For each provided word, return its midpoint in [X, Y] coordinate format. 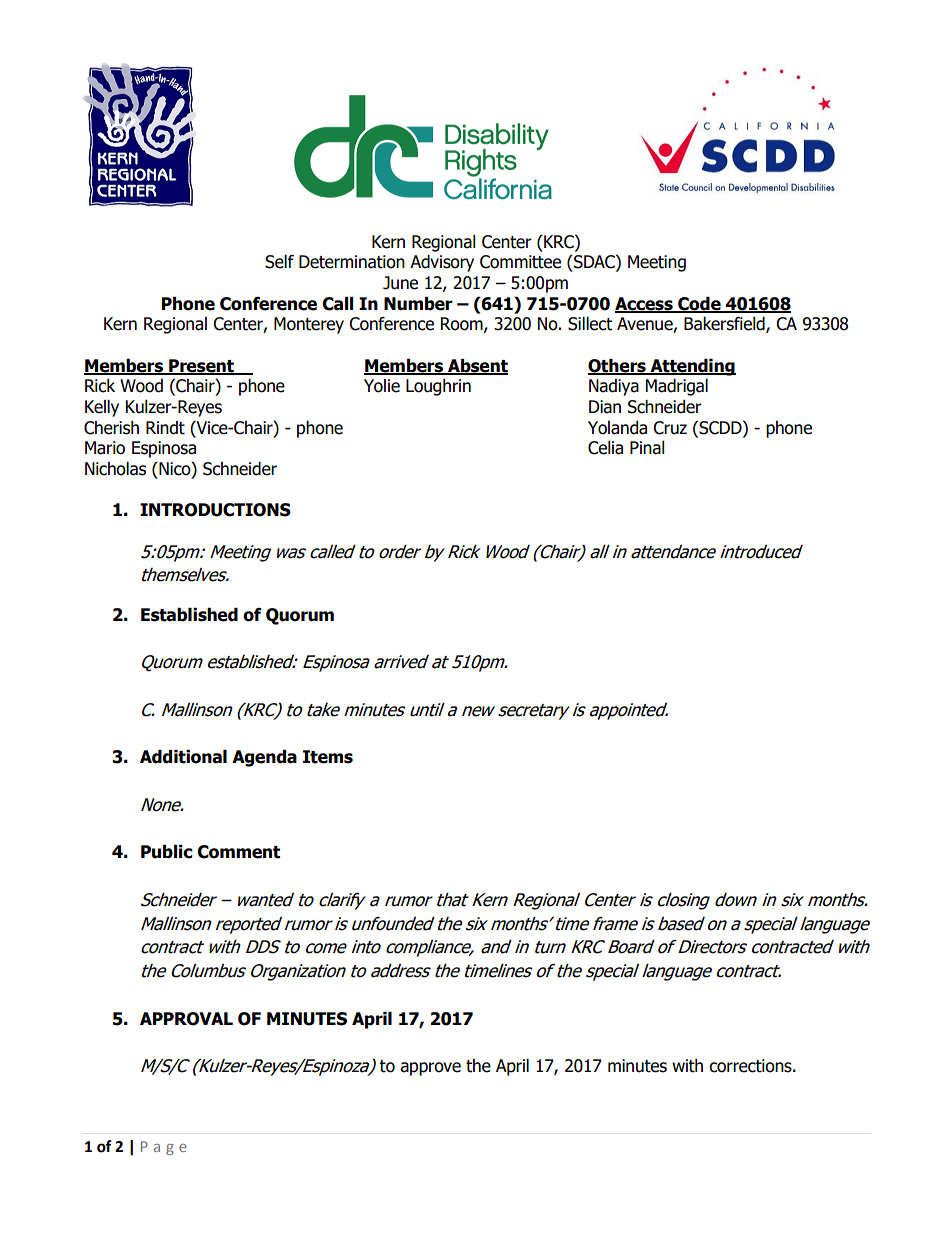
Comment [238, 852]
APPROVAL [186, 1019]
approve [430, 1069]
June [400, 283]
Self [279, 262]
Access [645, 304]
